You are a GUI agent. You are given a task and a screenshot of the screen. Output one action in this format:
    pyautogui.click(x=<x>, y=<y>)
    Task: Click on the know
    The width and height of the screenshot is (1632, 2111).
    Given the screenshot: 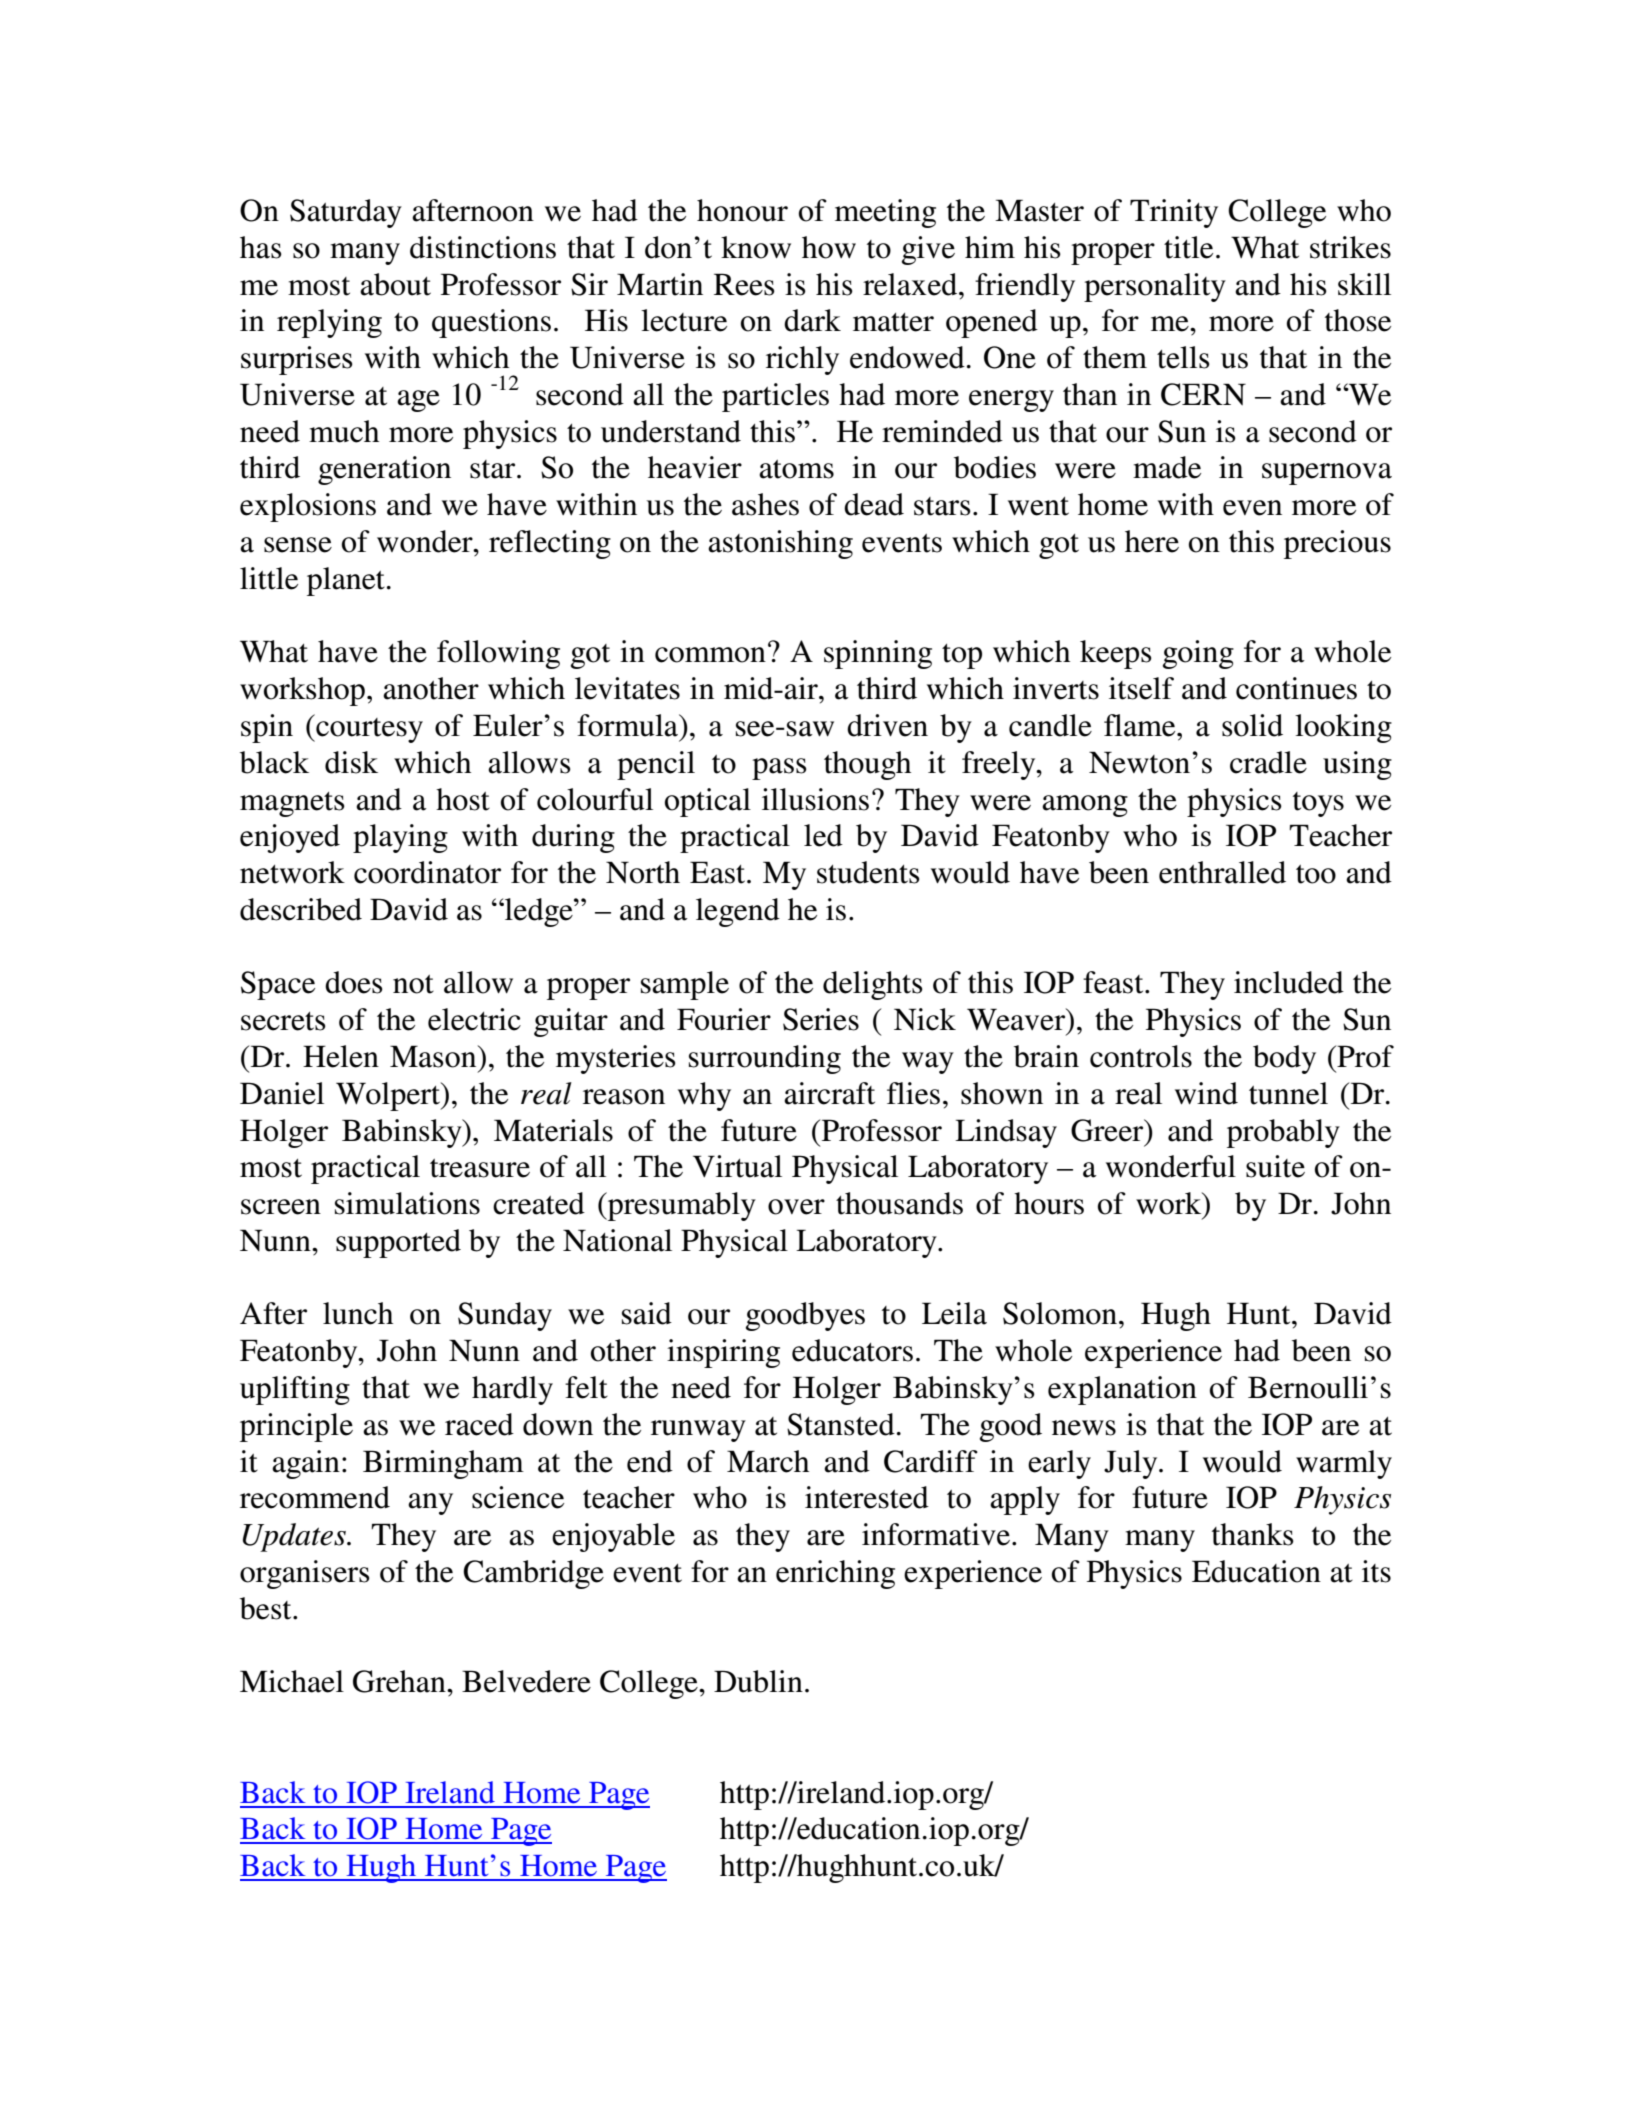 What is the action you would take?
    pyautogui.click(x=756, y=247)
